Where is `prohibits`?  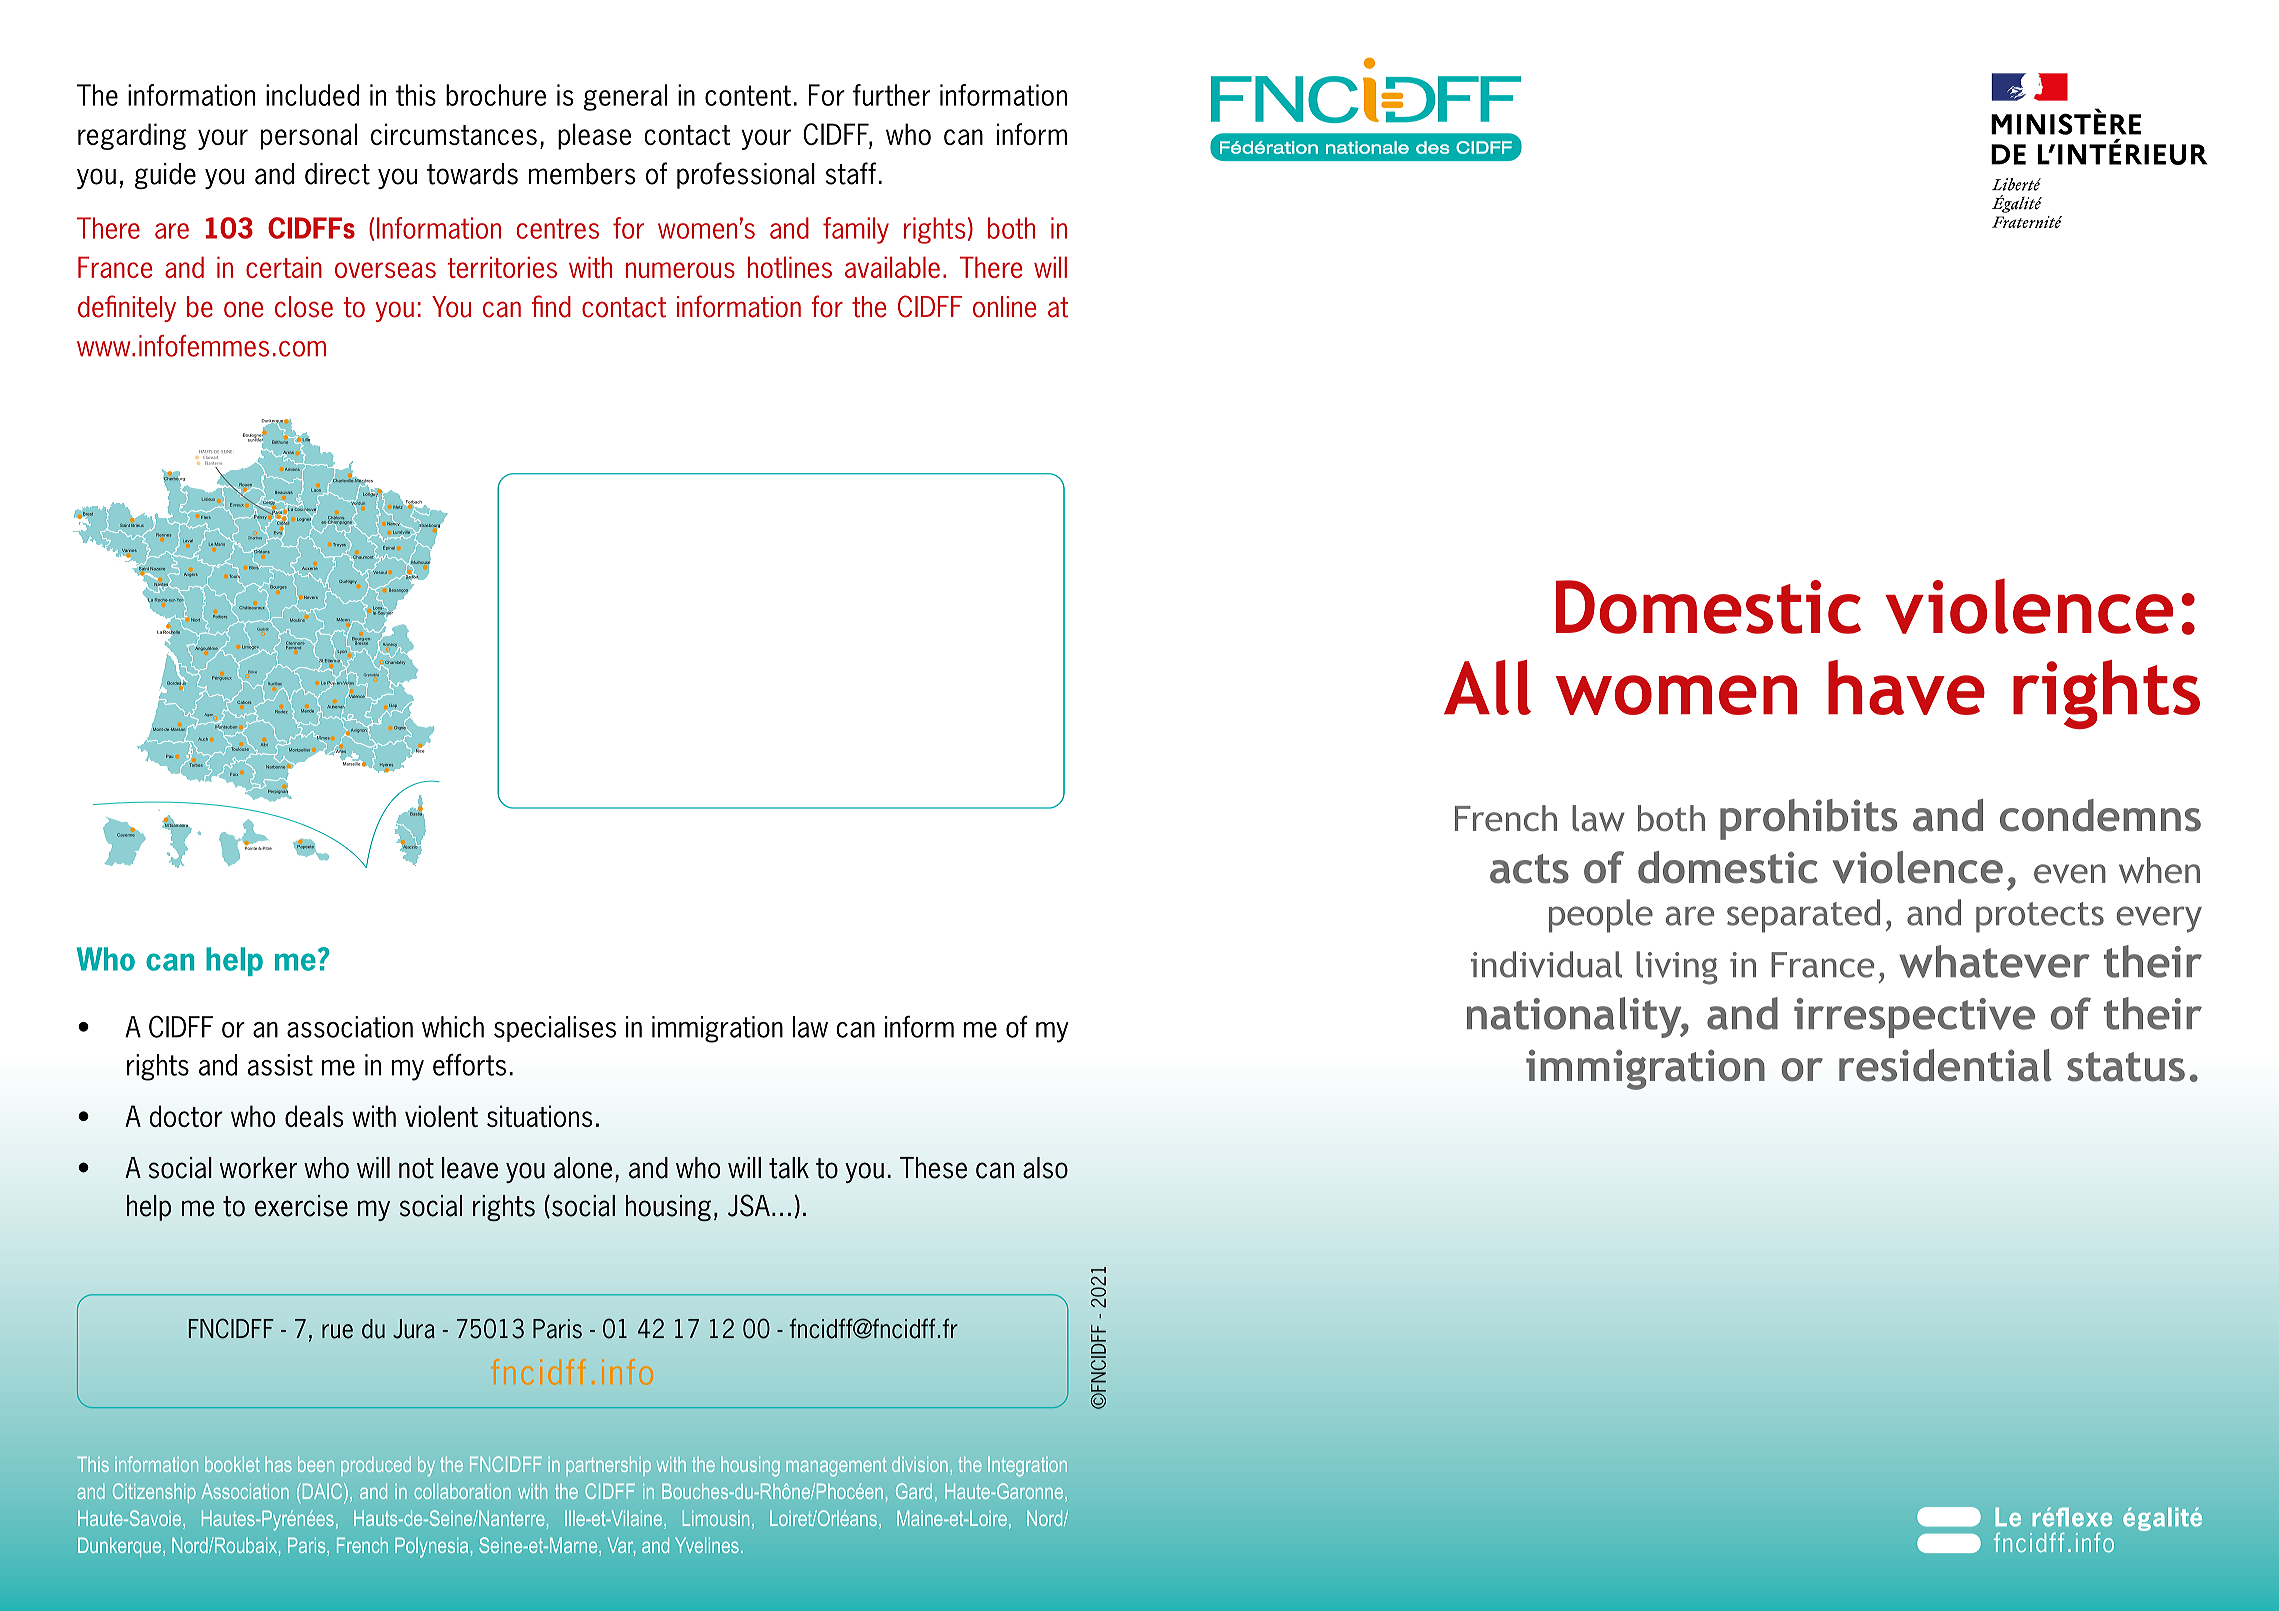
prohibits is located at coordinates (1808, 819).
